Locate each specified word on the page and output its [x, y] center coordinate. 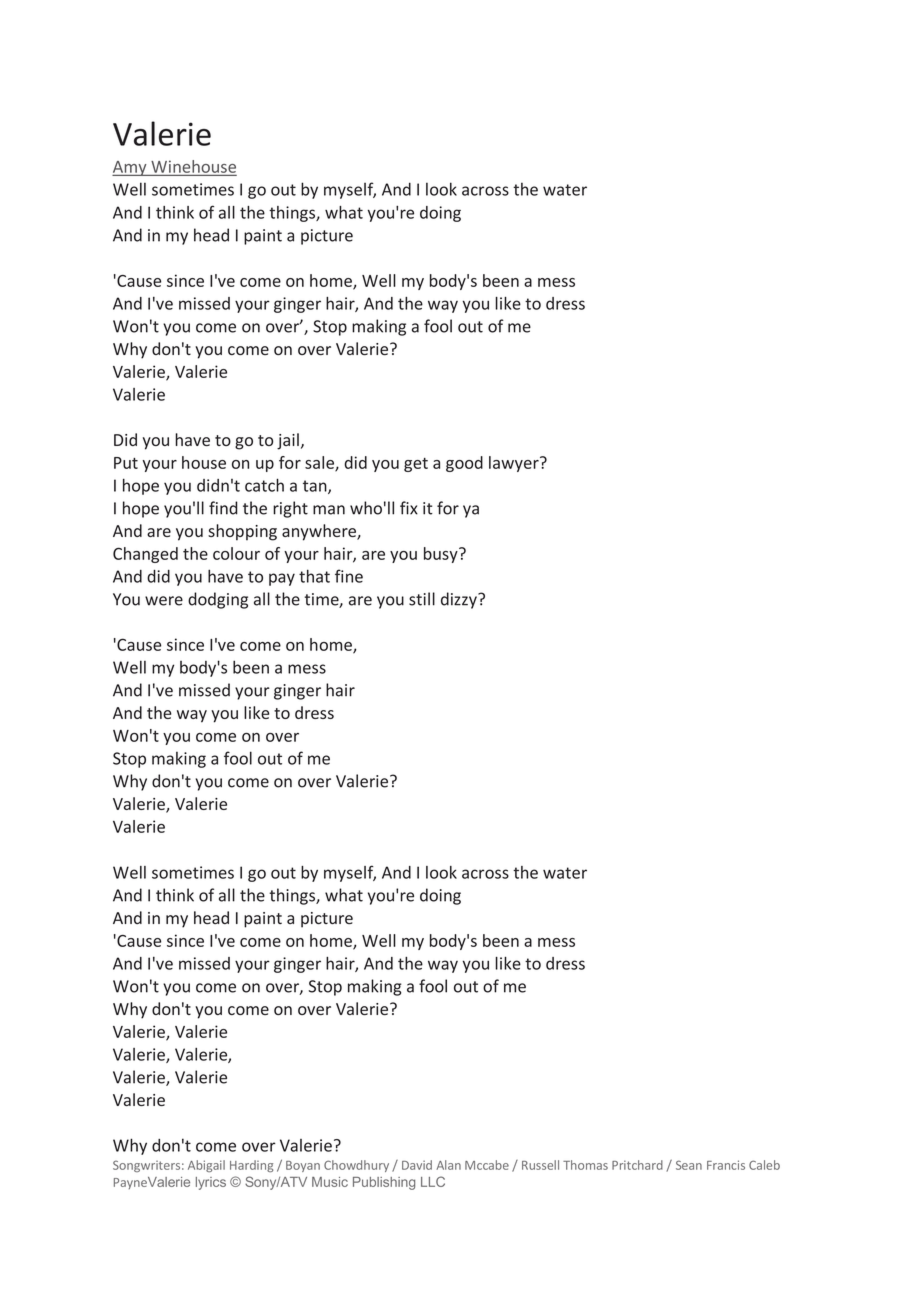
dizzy [460, 600]
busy [442, 555]
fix [409, 508]
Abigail [206, 1166]
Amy [130, 168]
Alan [448, 1165]
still [422, 599]
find [223, 508]
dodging [218, 600]
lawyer [515, 464]
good [464, 464]
